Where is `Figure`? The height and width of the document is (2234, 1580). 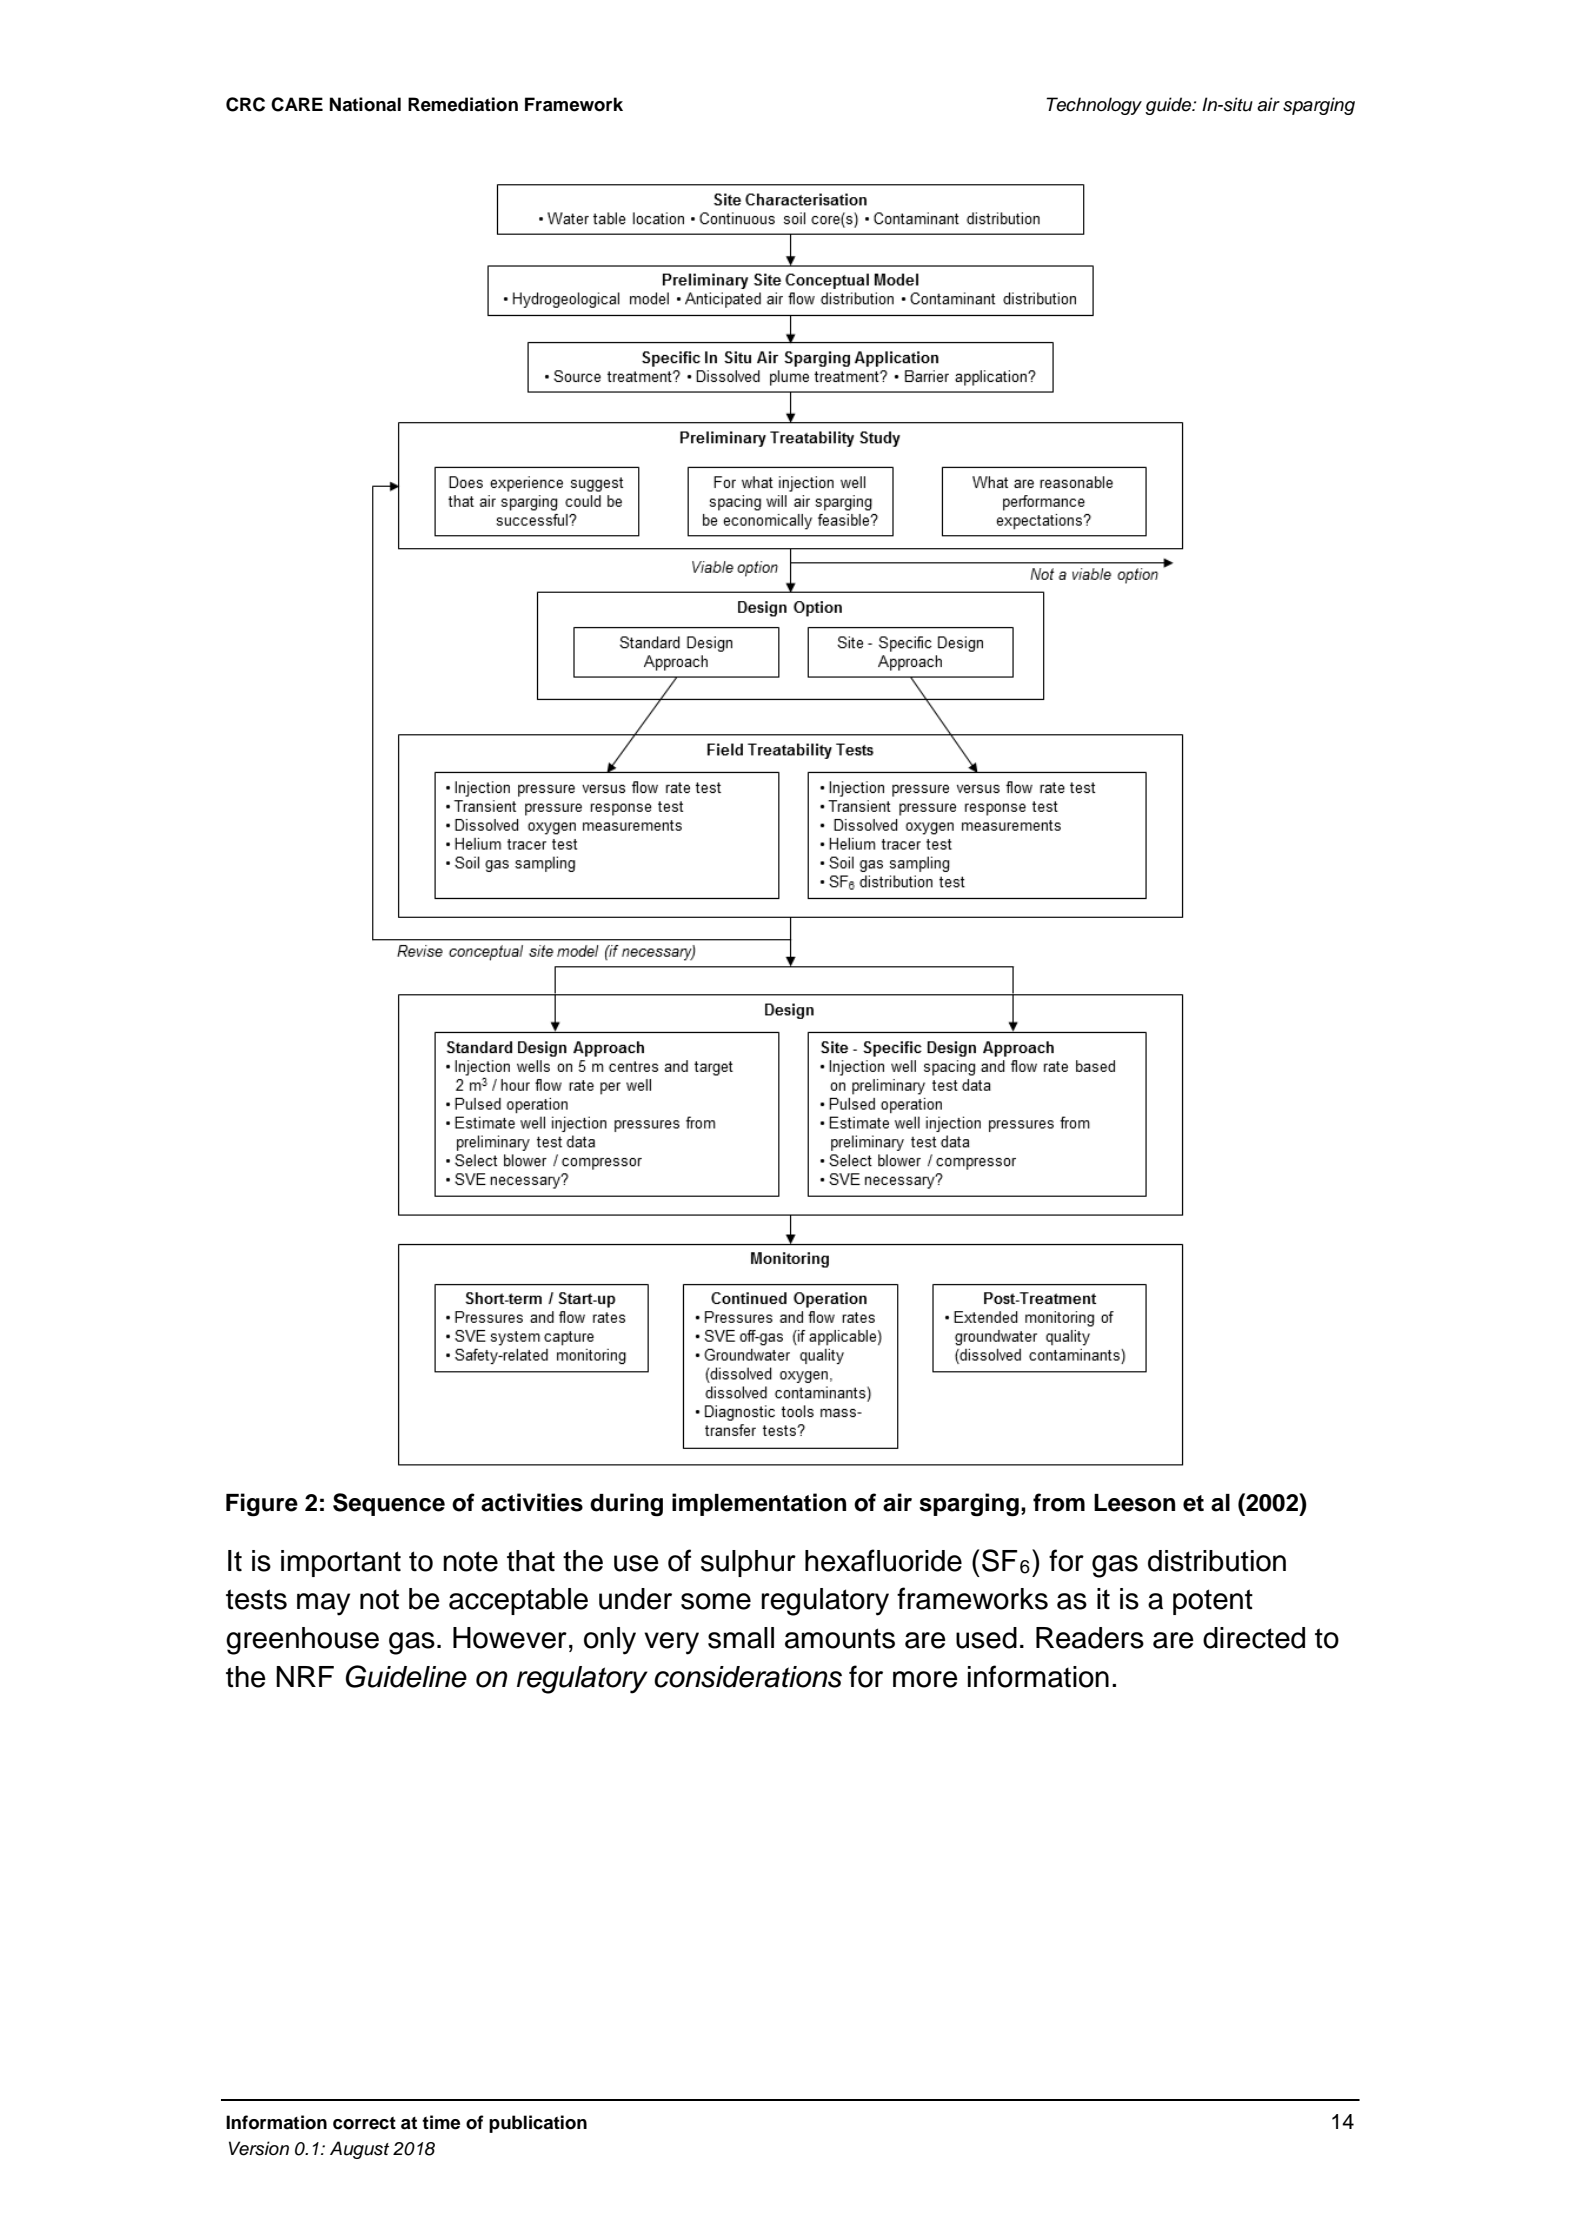
Figure is located at coordinates (262, 1505).
